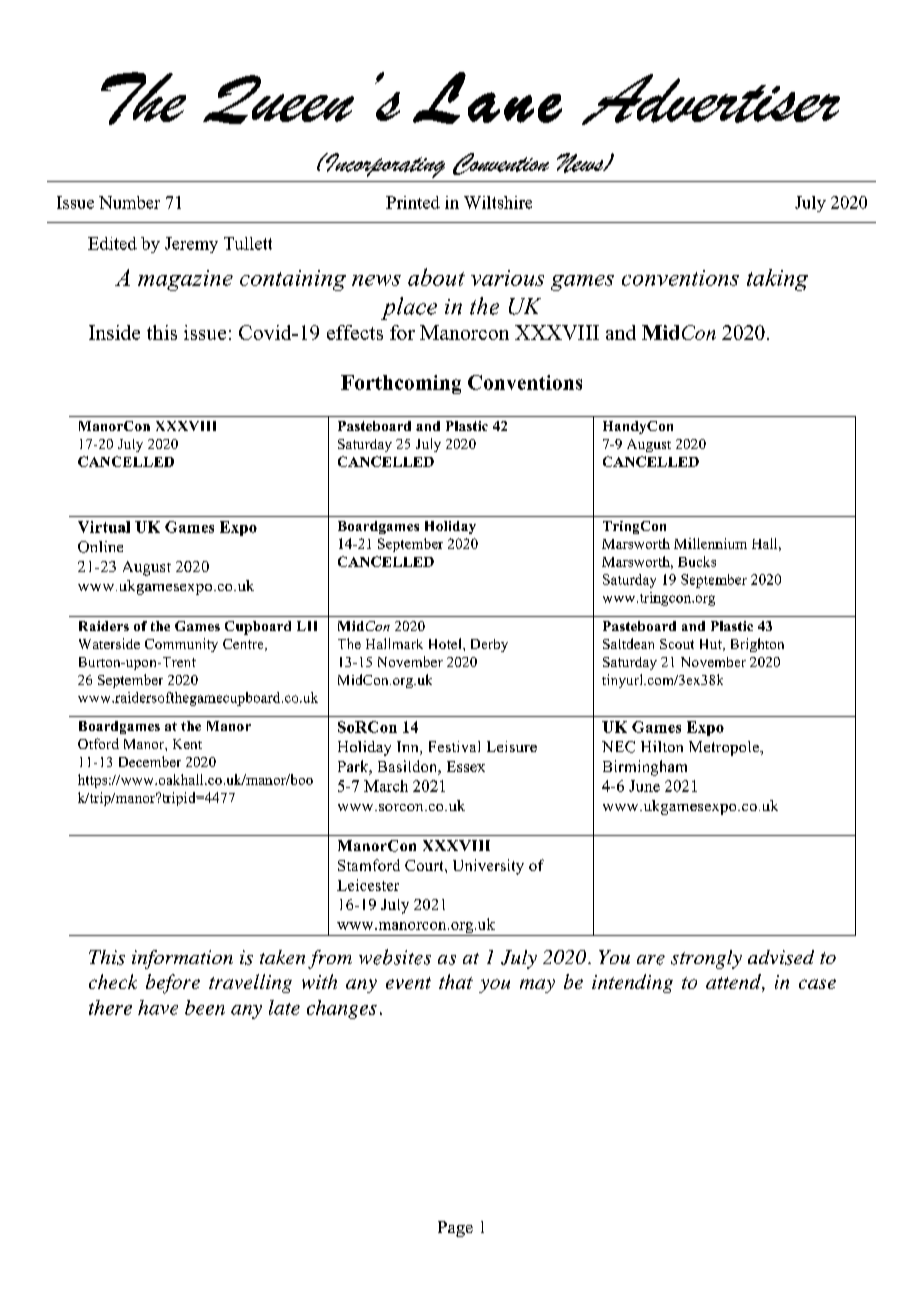 The image size is (924, 1308). I want to click on Hut, so click(712, 645).
